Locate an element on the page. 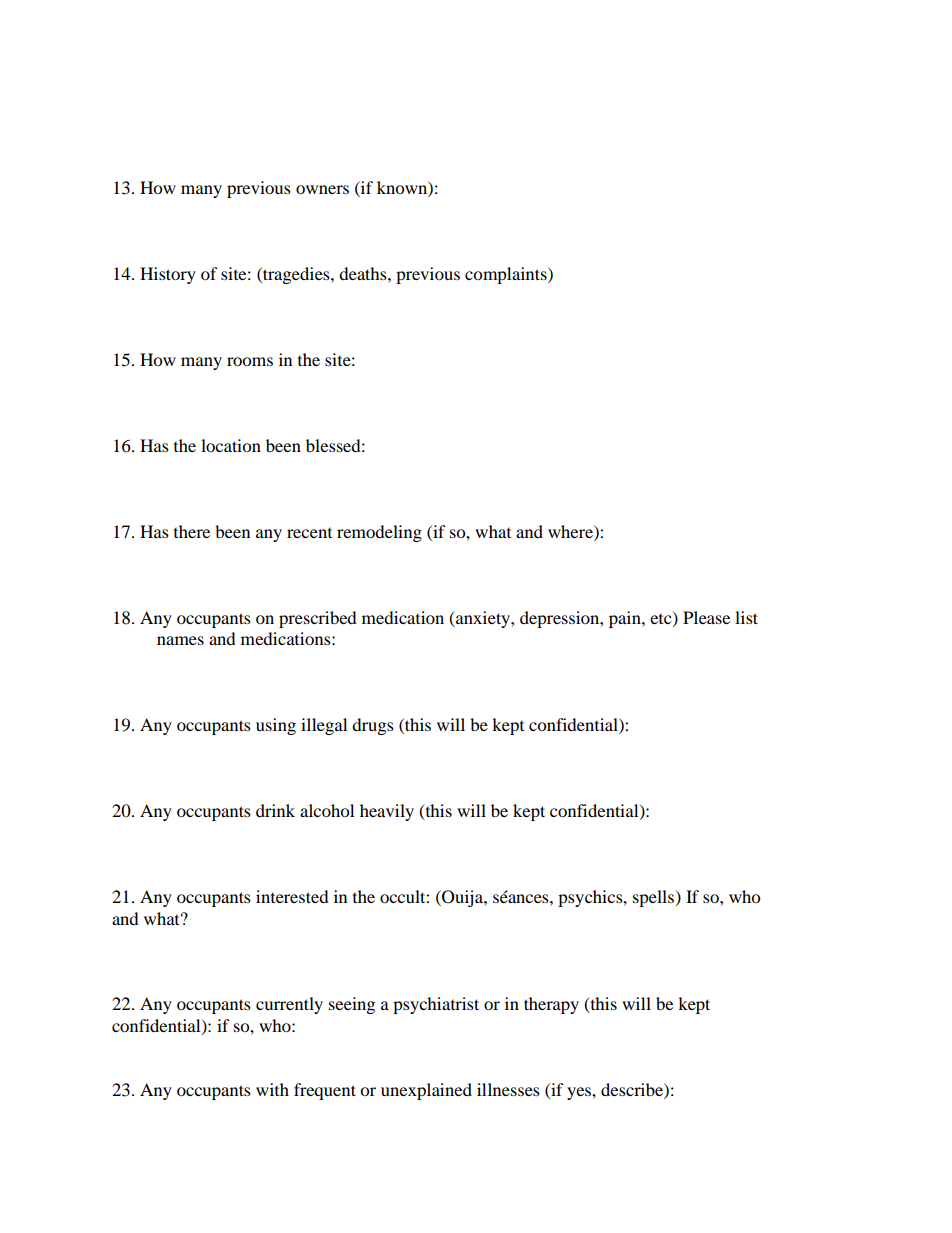  there is located at coordinates (192, 531).
